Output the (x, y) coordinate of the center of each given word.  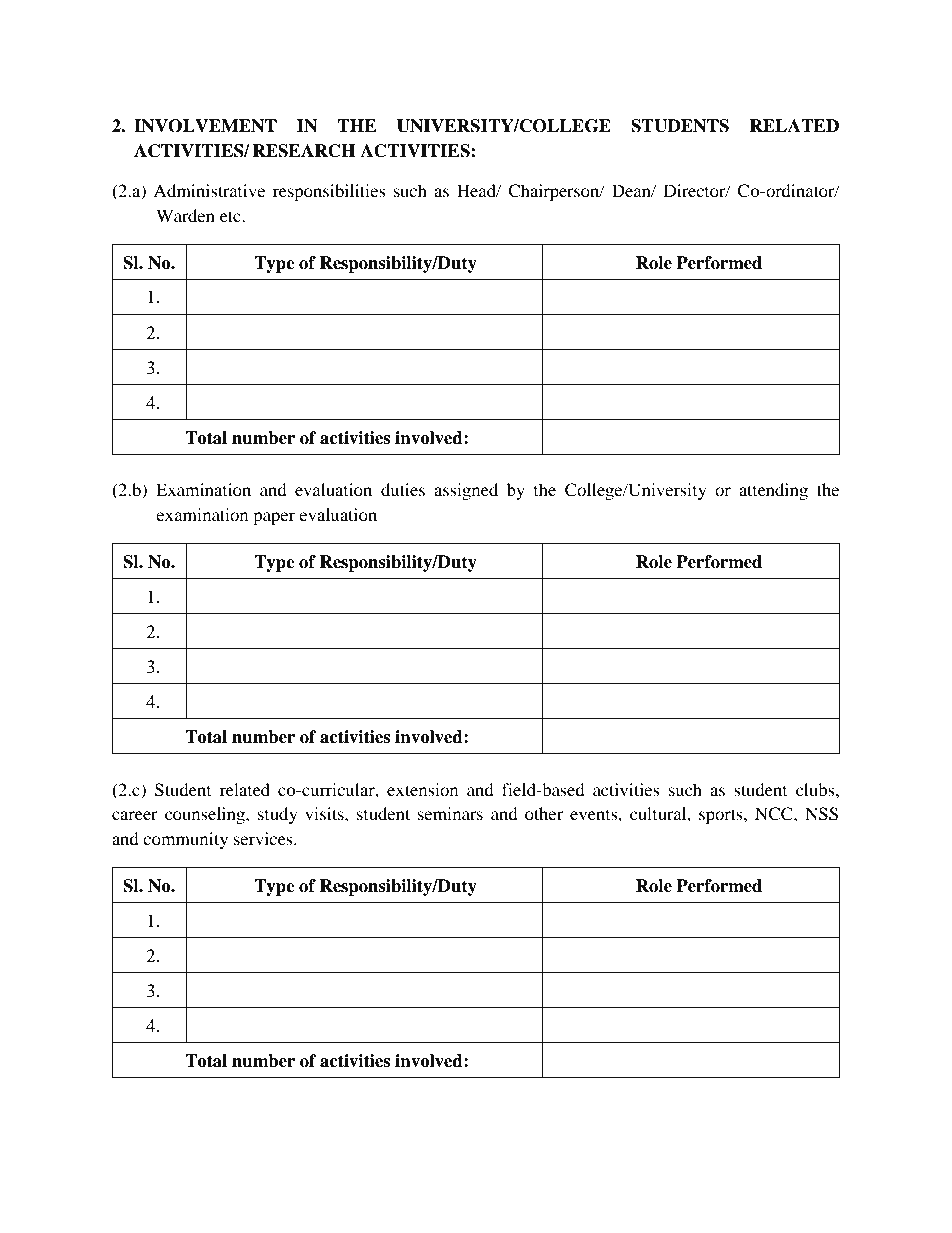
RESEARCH (303, 151)
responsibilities (329, 192)
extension (422, 789)
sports (722, 816)
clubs (816, 789)
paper (274, 518)
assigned (466, 491)
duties (403, 489)
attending (773, 491)
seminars (450, 813)
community (185, 840)
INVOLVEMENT (205, 126)
